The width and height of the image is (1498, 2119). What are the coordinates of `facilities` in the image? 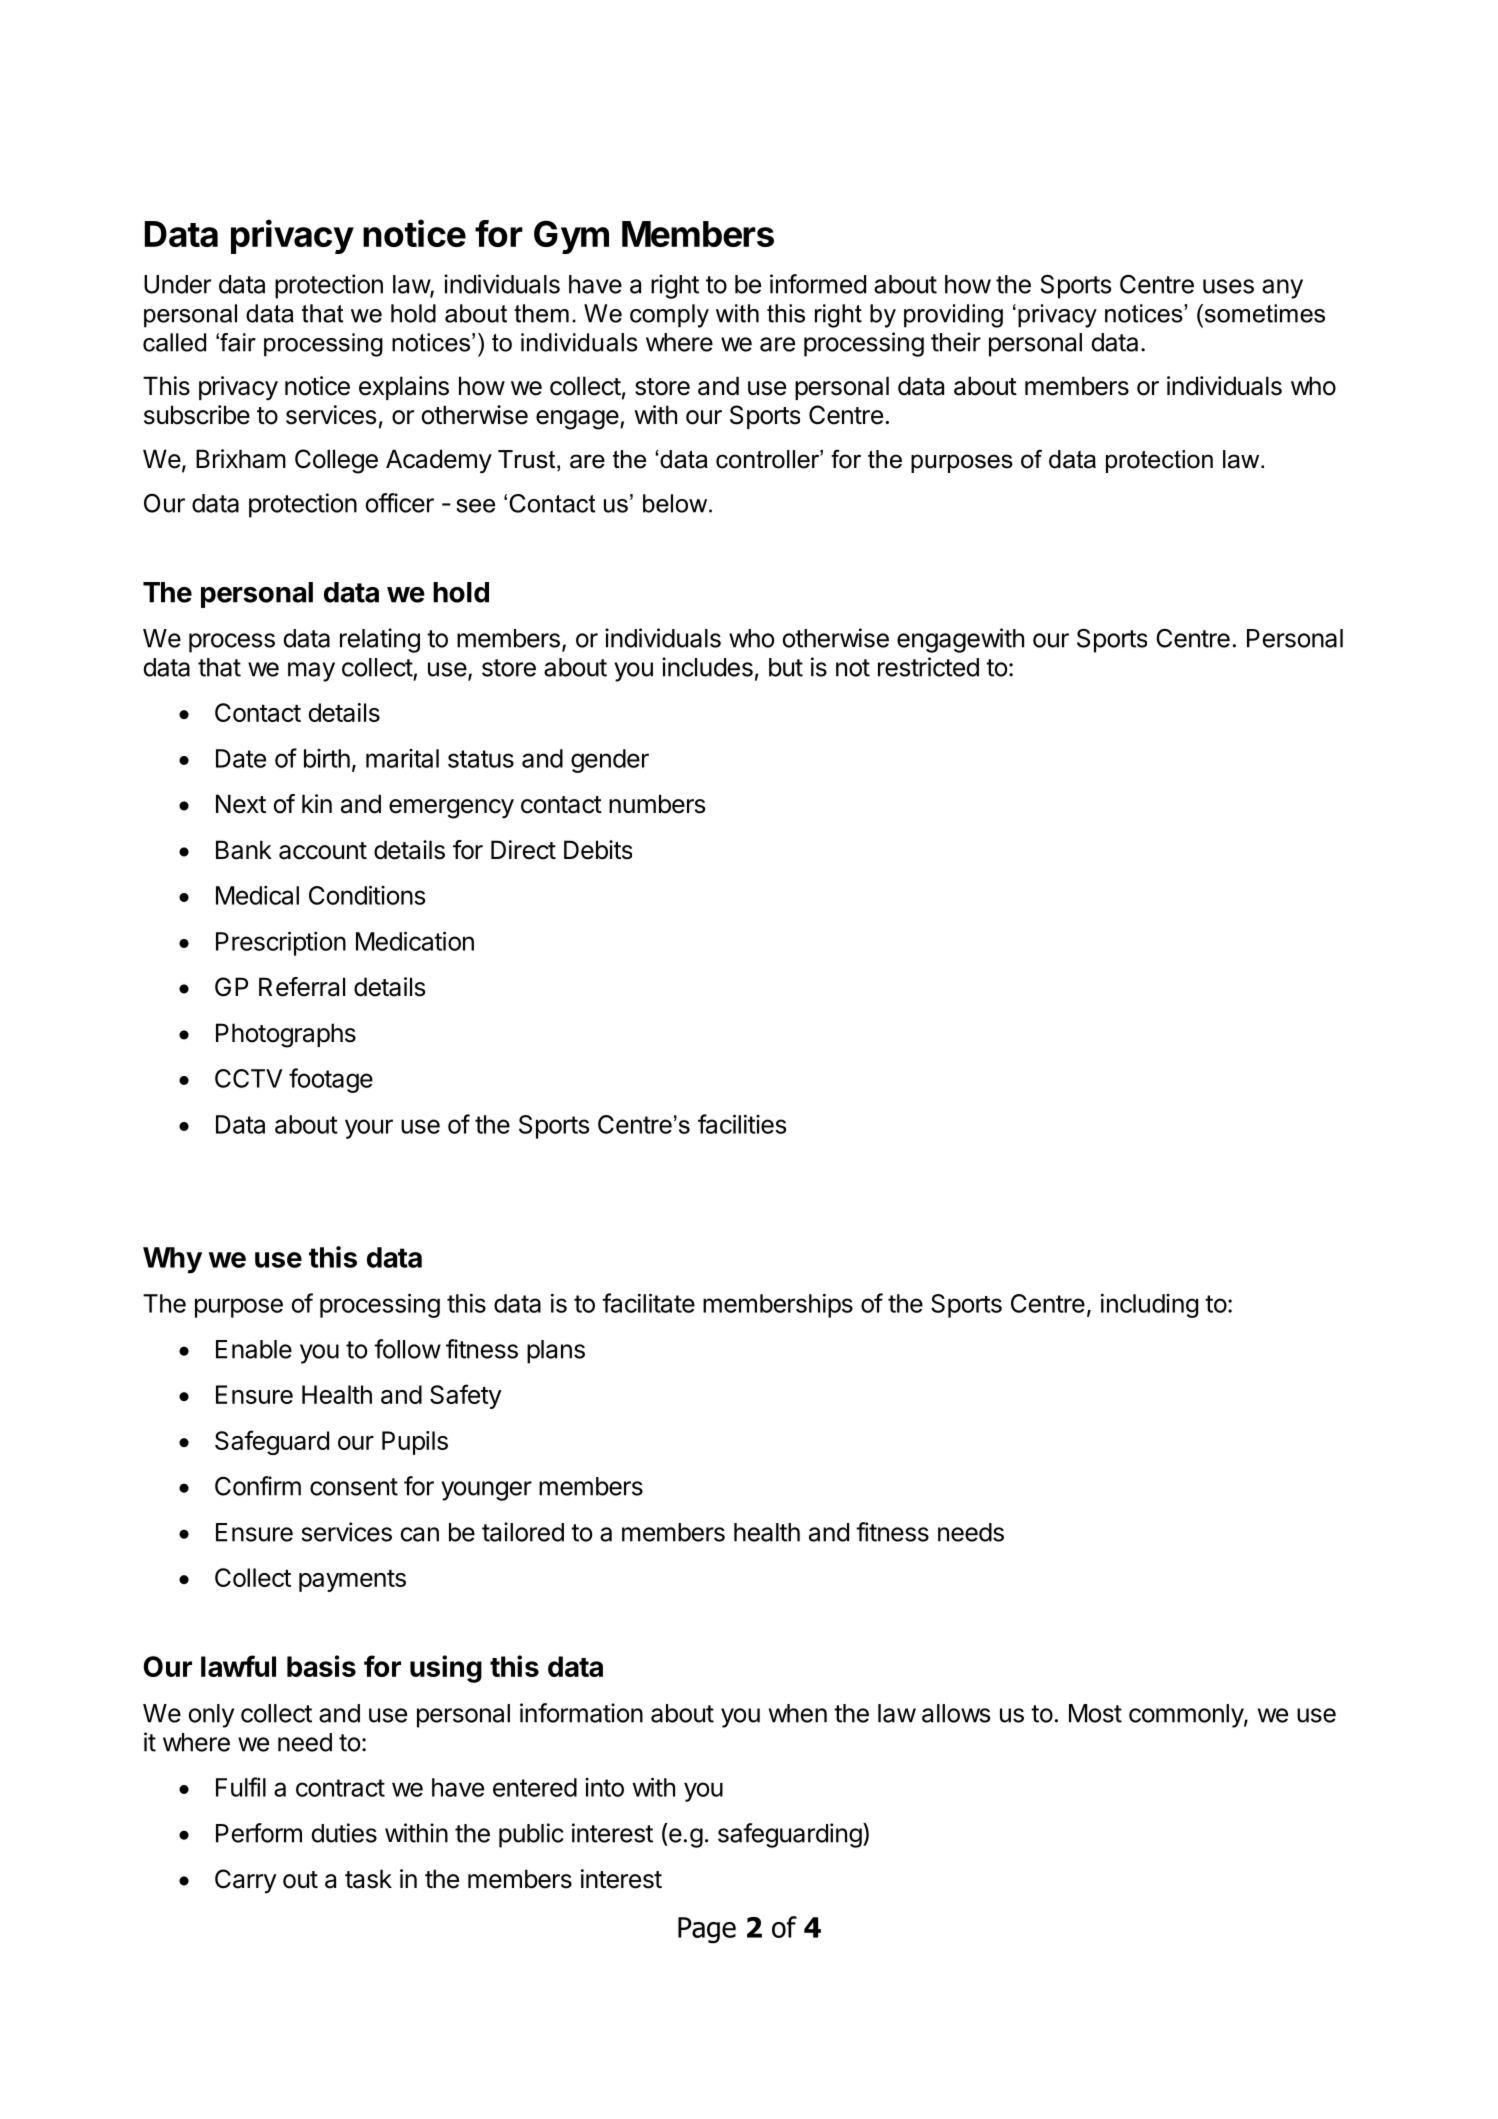 It's located at (742, 1124).
